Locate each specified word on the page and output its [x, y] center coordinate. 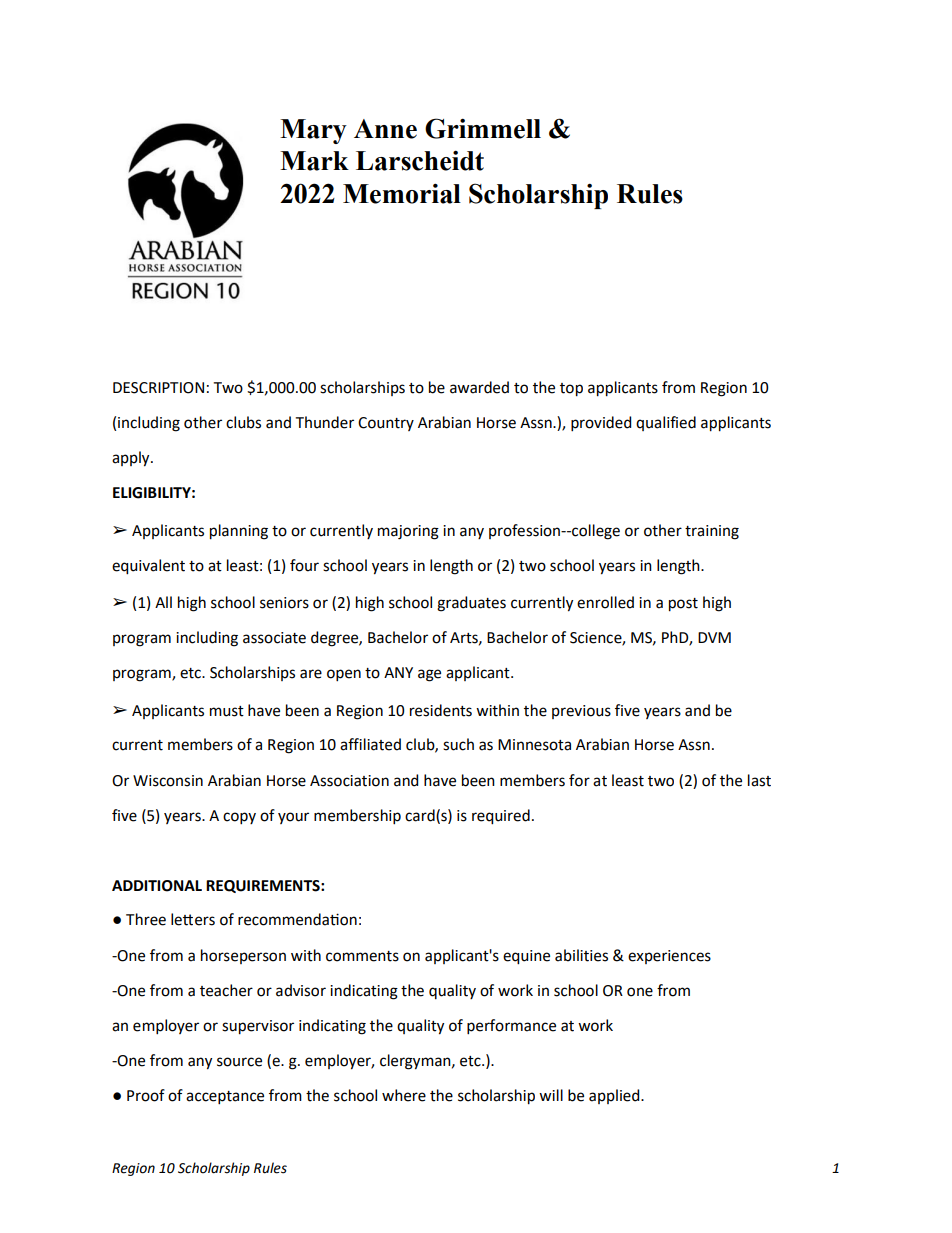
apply [132, 459]
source [239, 1062]
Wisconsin [168, 781]
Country [386, 424]
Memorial [402, 193]
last [759, 780]
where [404, 1095]
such [458, 744]
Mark [314, 161]
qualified [666, 423]
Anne [385, 129]
